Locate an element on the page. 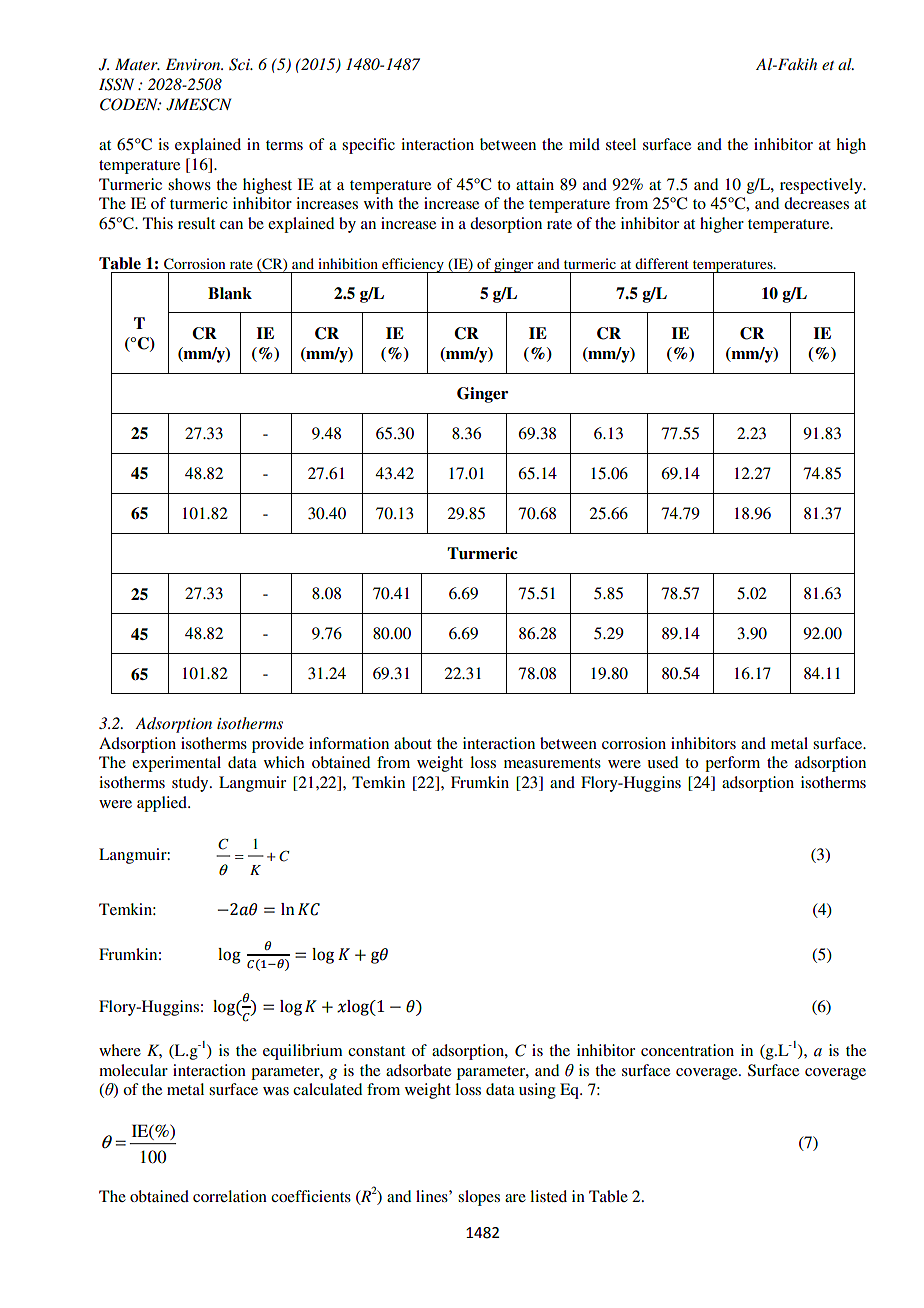 This page has height=1308, width=924. Environ is located at coordinates (194, 64).
